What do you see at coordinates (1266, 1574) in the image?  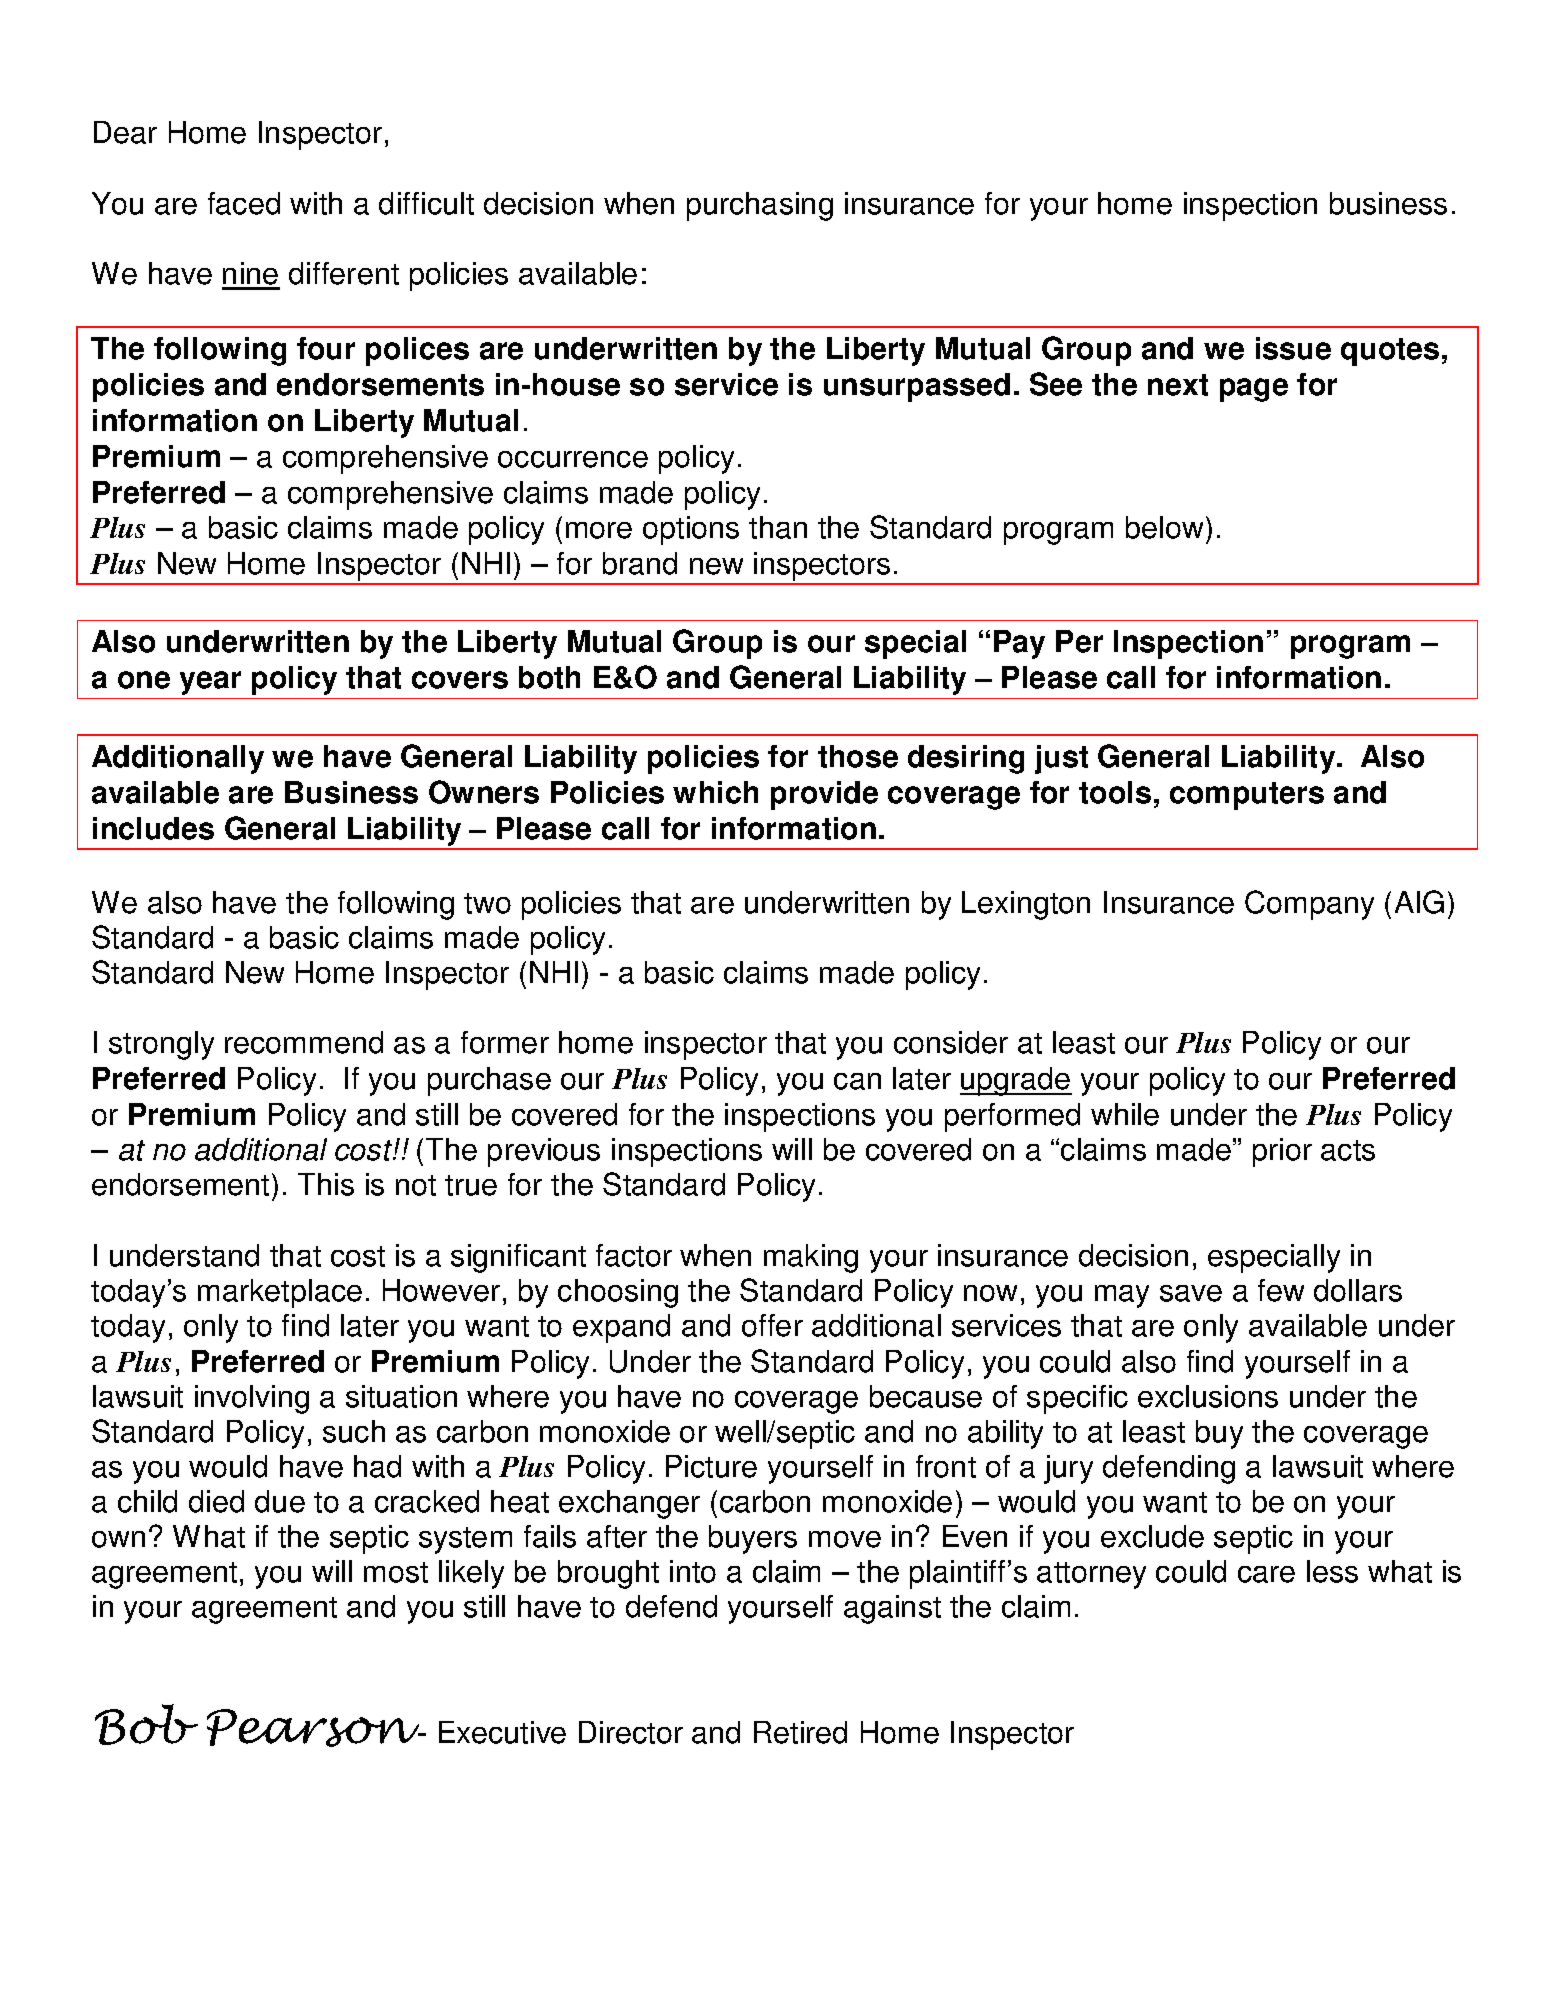 I see `care` at bounding box center [1266, 1574].
